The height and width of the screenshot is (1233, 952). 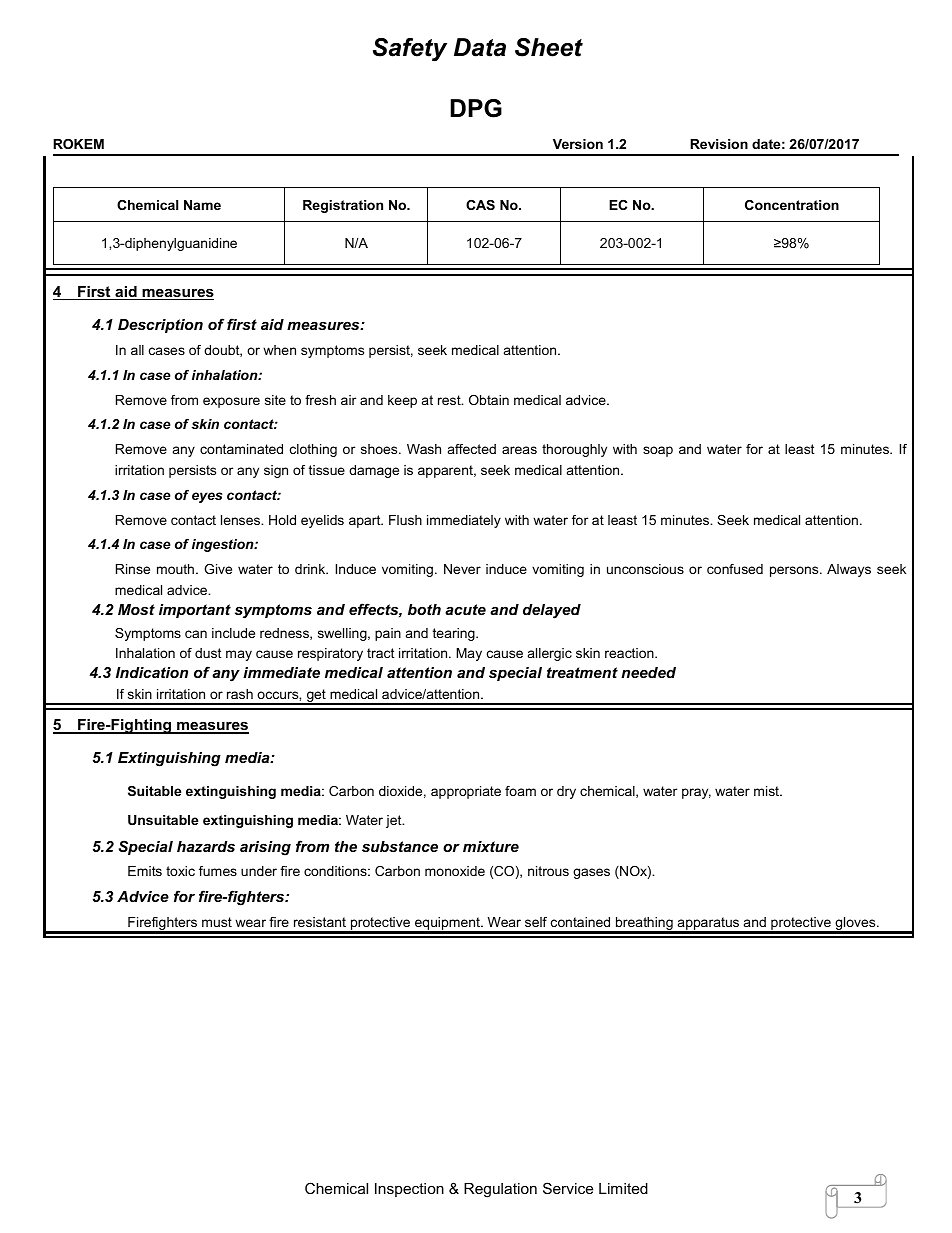 What do you see at coordinates (658, 451) in the screenshot?
I see `soap` at bounding box center [658, 451].
